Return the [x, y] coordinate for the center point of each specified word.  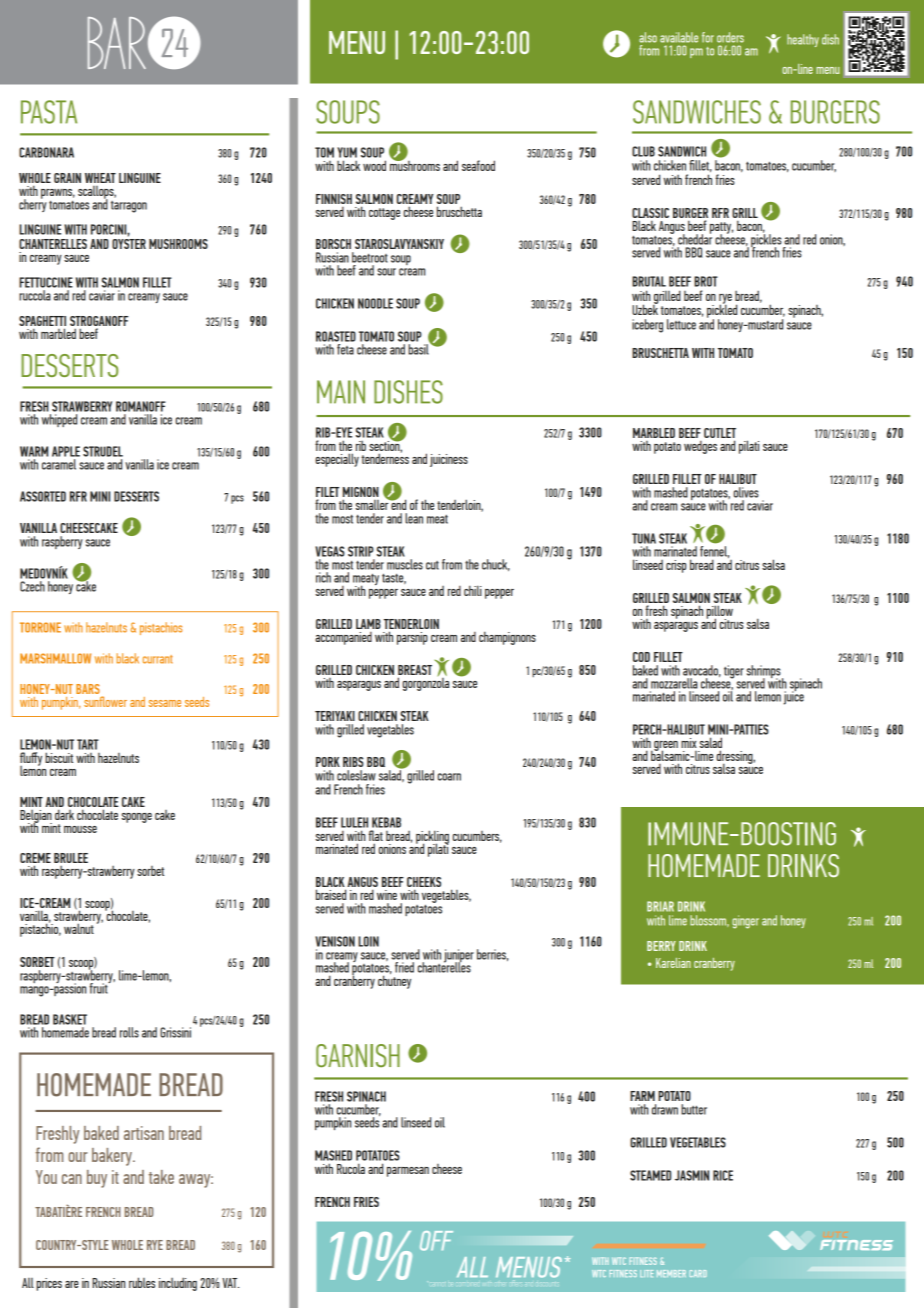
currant [158, 659]
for [708, 37]
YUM [347, 152]
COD [641, 657]
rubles [142, 1282]
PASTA [49, 112]
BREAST [415, 671]
